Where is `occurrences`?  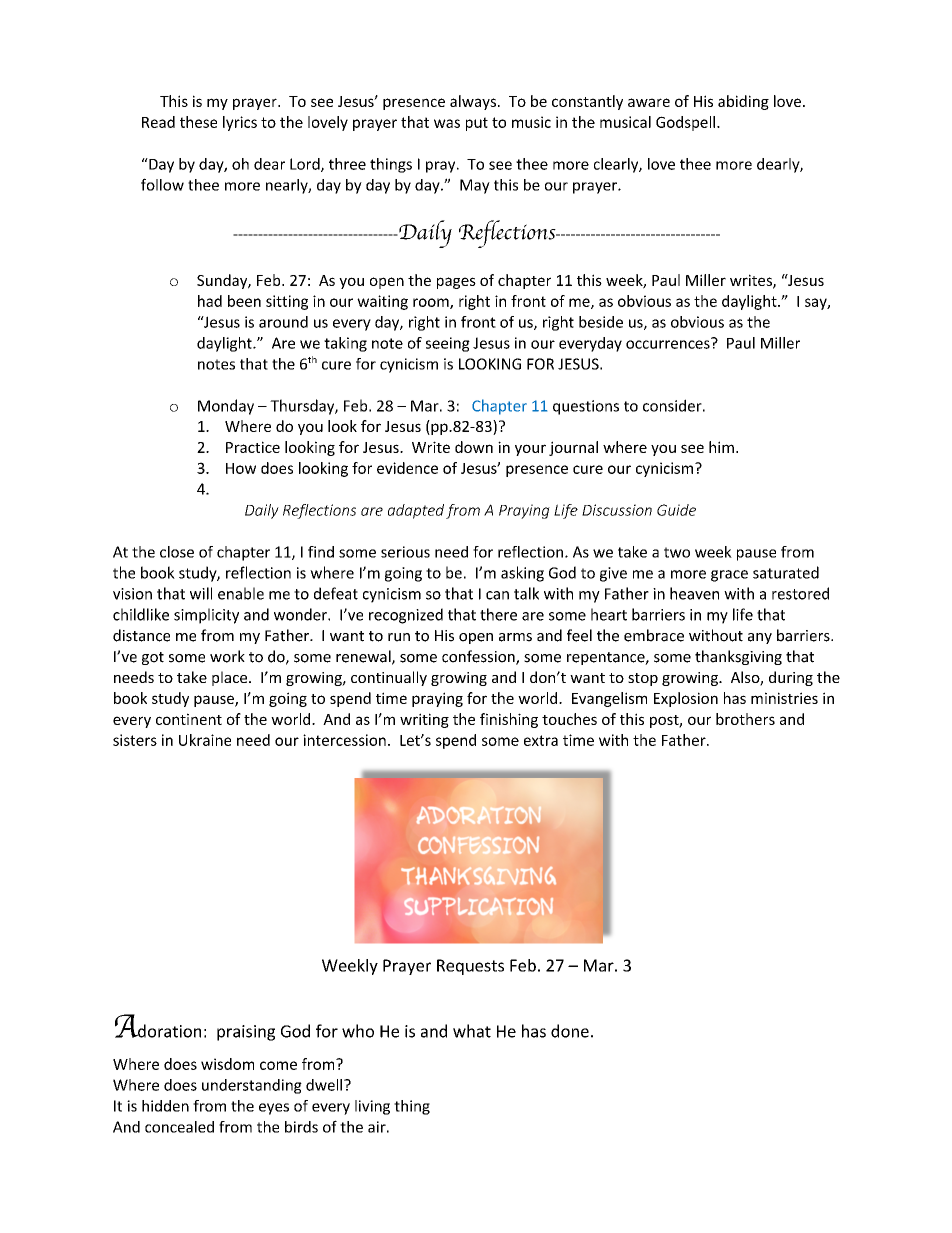 occurrences is located at coordinates (669, 343).
